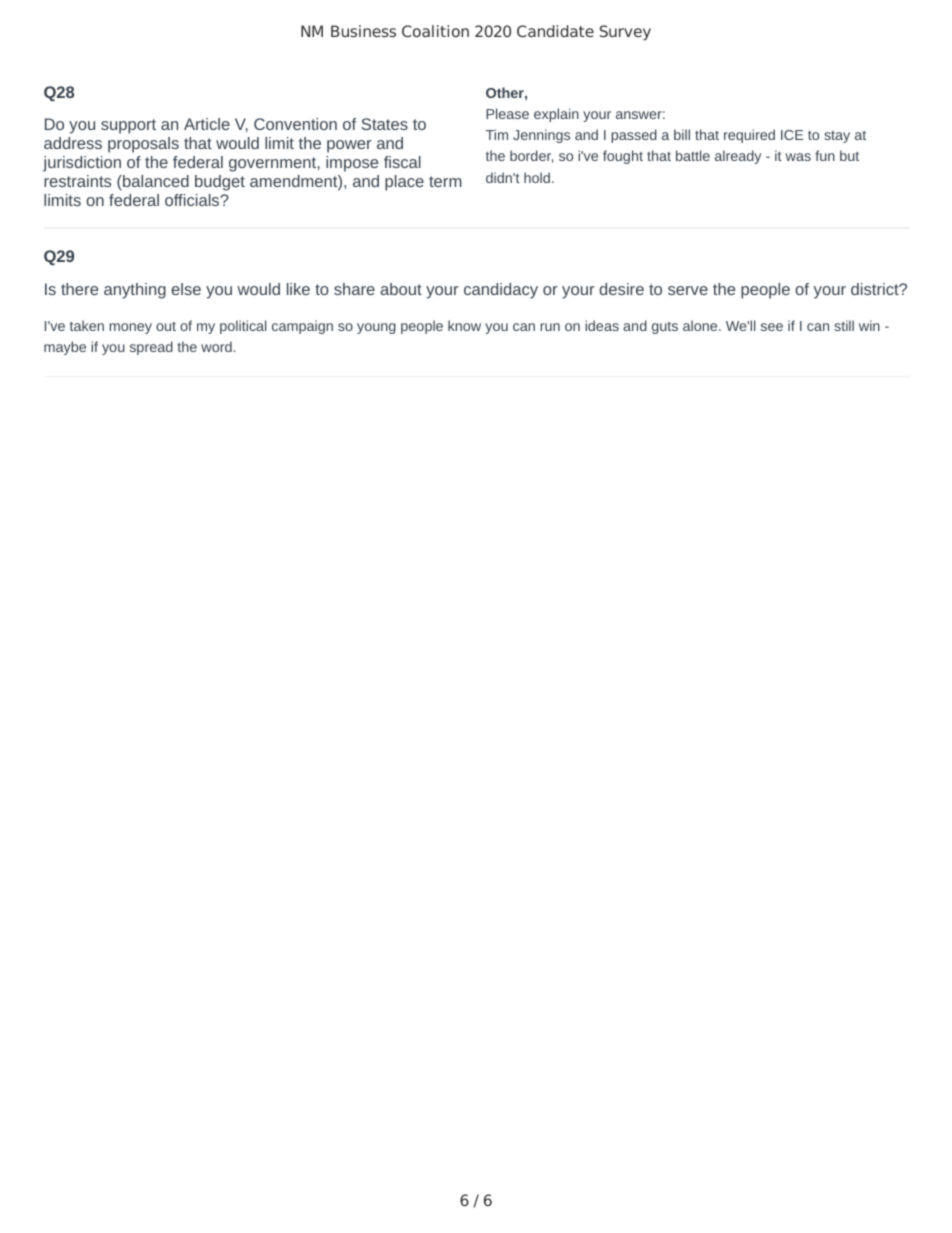 This document has height=1233, width=952. I want to click on spread, so click(151, 348).
